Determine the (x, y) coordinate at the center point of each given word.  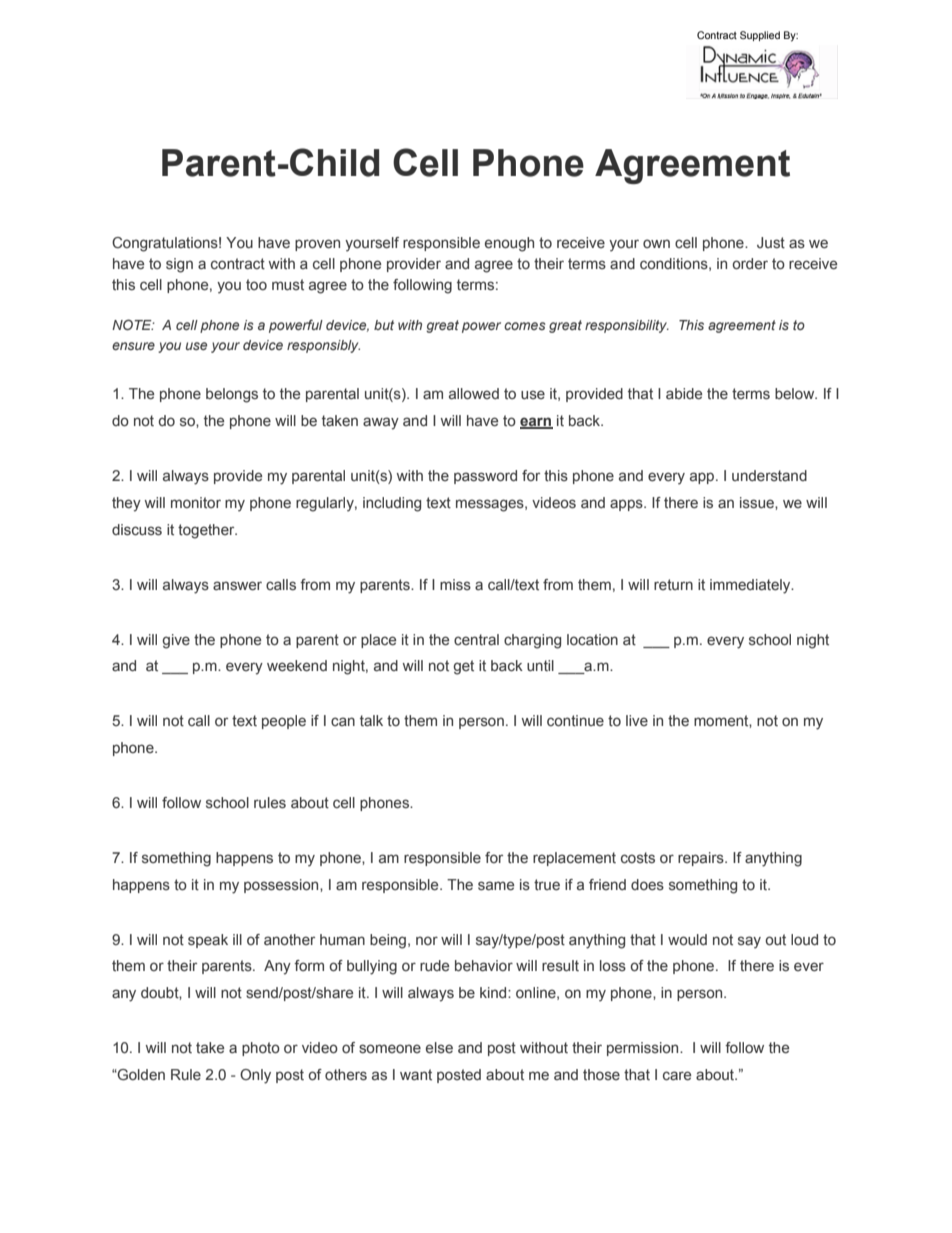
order (750, 263)
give (176, 641)
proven (317, 245)
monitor (196, 502)
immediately (751, 586)
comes (524, 326)
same (496, 885)
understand (769, 475)
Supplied (760, 36)
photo (261, 1049)
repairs (702, 859)
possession (282, 886)
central (476, 639)
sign (179, 265)
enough (509, 244)
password (485, 477)
